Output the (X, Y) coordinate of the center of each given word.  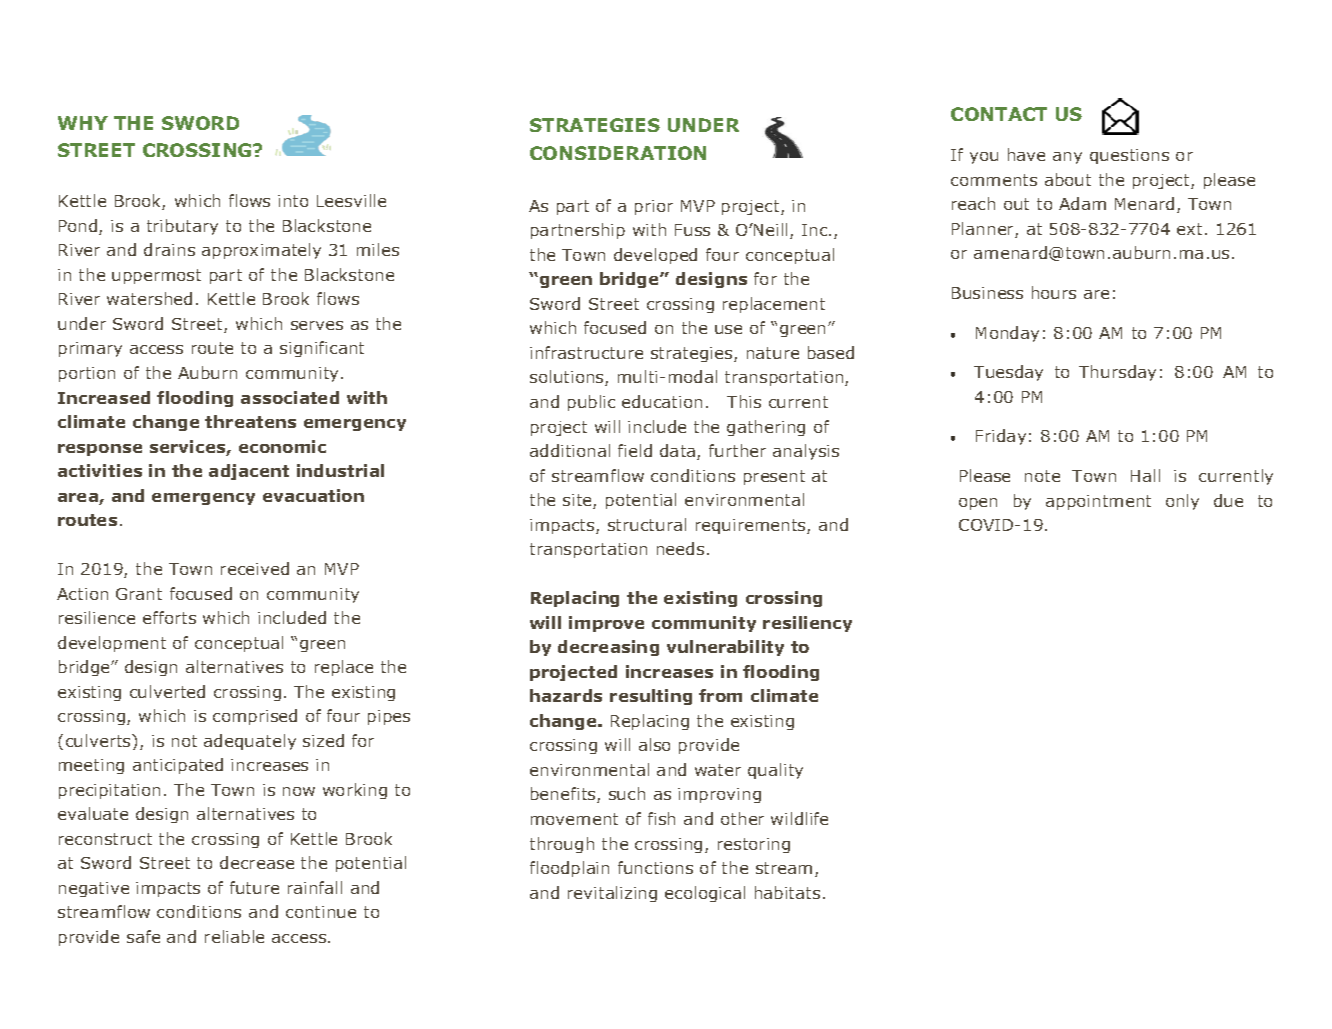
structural (647, 524)
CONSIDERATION (618, 153)
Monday (1007, 334)
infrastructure (586, 352)
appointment (1098, 502)
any (1067, 158)
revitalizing (612, 894)
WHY (83, 123)
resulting (651, 697)
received (255, 568)
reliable (234, 936)
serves (317, 325)
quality (775, 771)
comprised (255, 717)
